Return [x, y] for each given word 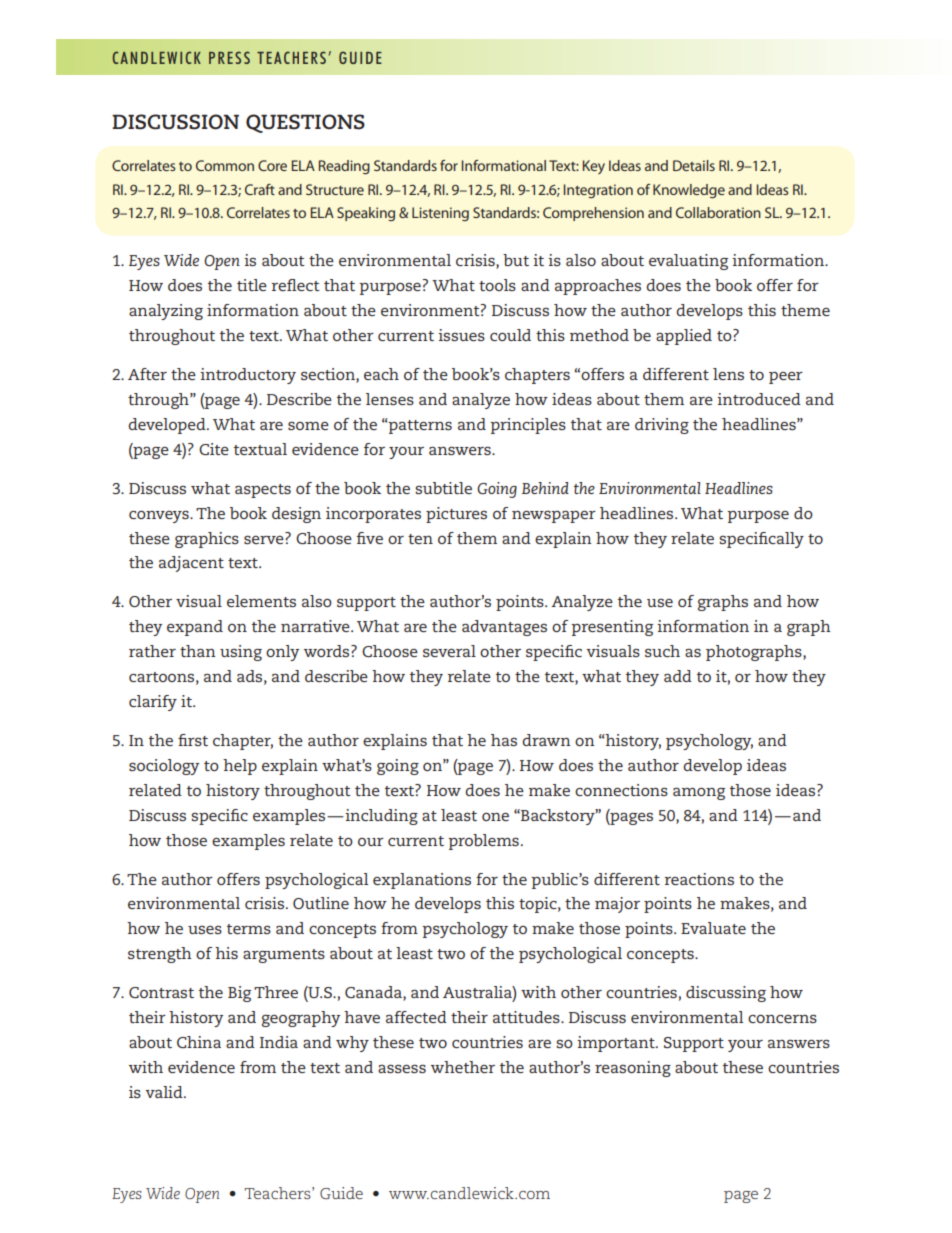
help [240, 767]
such [662, 651]
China [199, 1042]
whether [463, 1067]
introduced [759, 399]
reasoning [633, 1069]
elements [261, 601]
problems [483, 842]
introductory [248, 376]
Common [225, 165]
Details [694, 165]
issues [461, 335]
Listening [440, 214]
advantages [504, 628]
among [699, 794]
